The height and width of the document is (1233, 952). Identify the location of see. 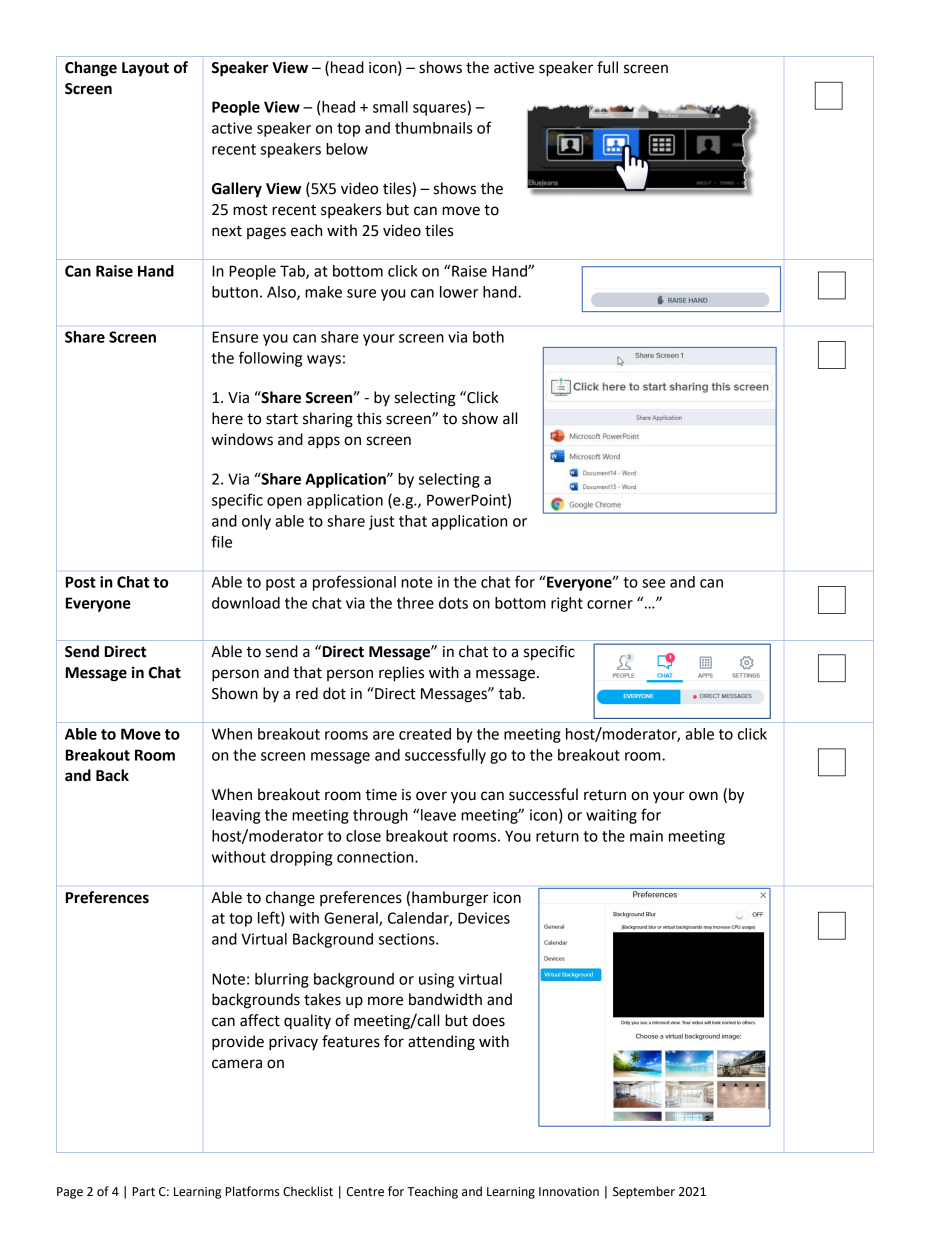
(653, 583).
